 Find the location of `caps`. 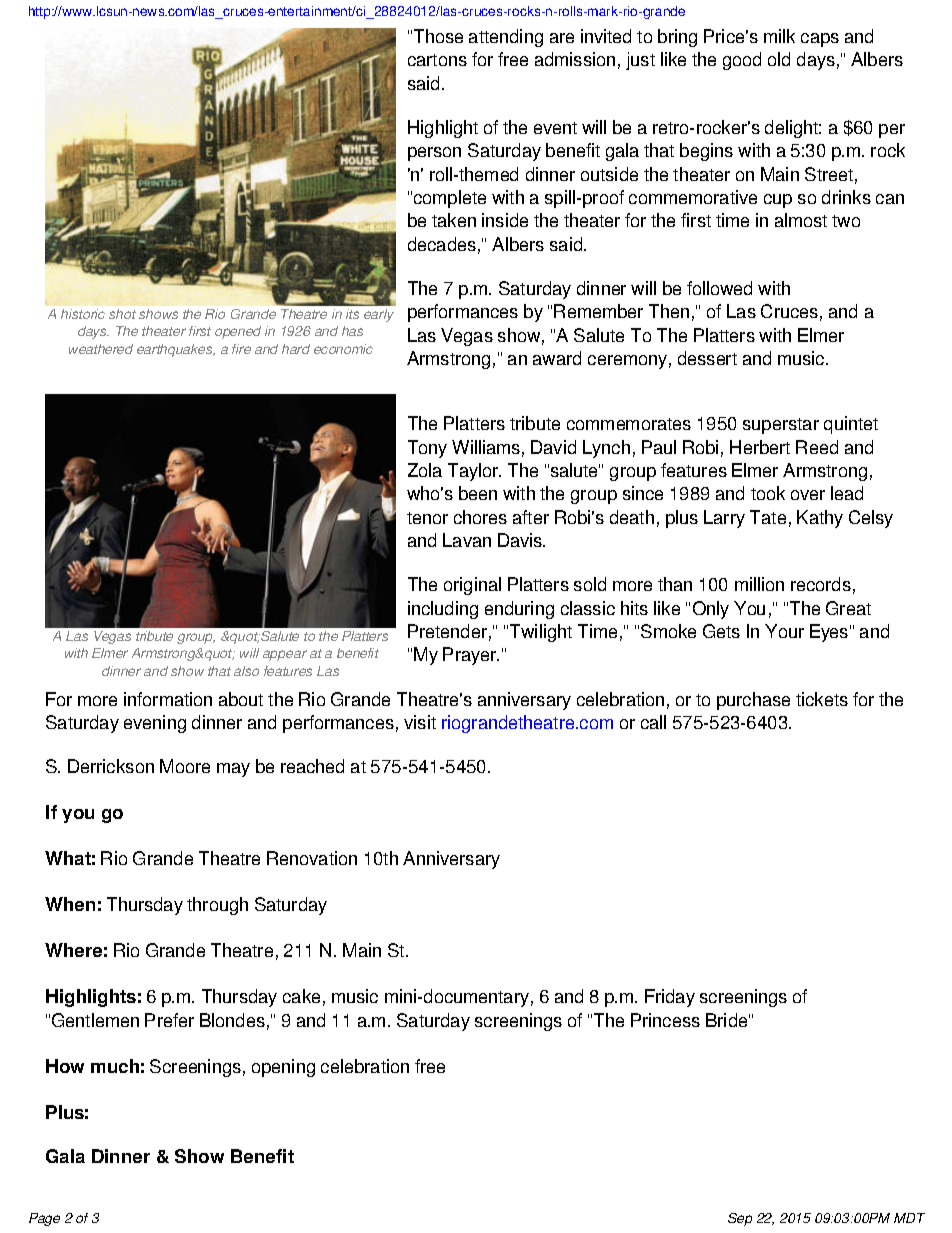

caps is located at coordinates (820, 40).
